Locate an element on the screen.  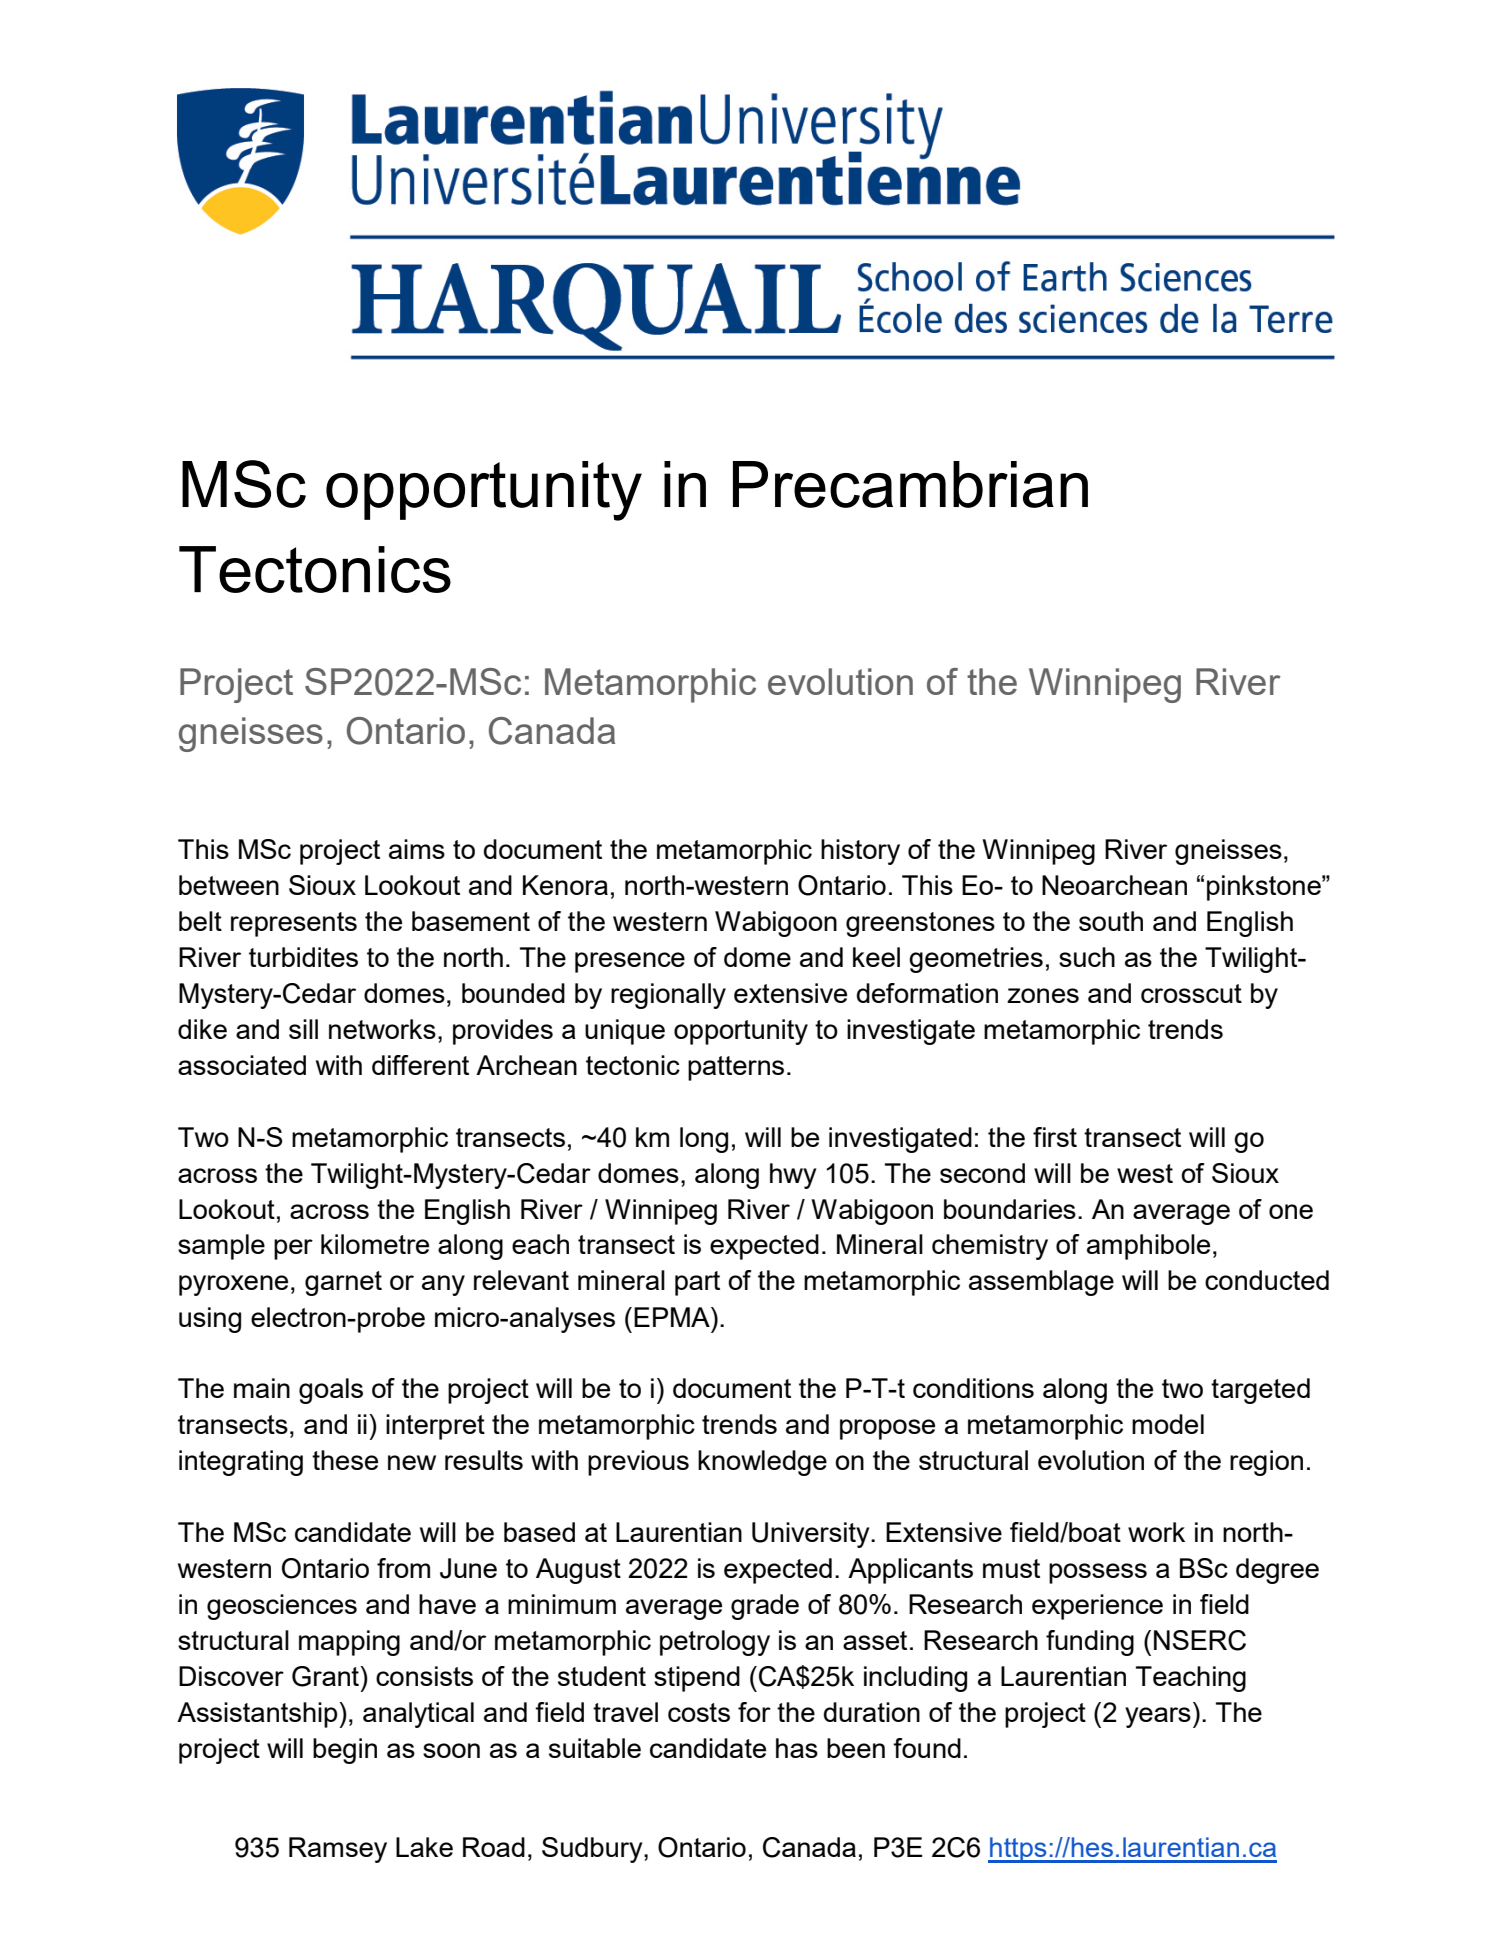
hwy is located at coordinates (793, 1176).
